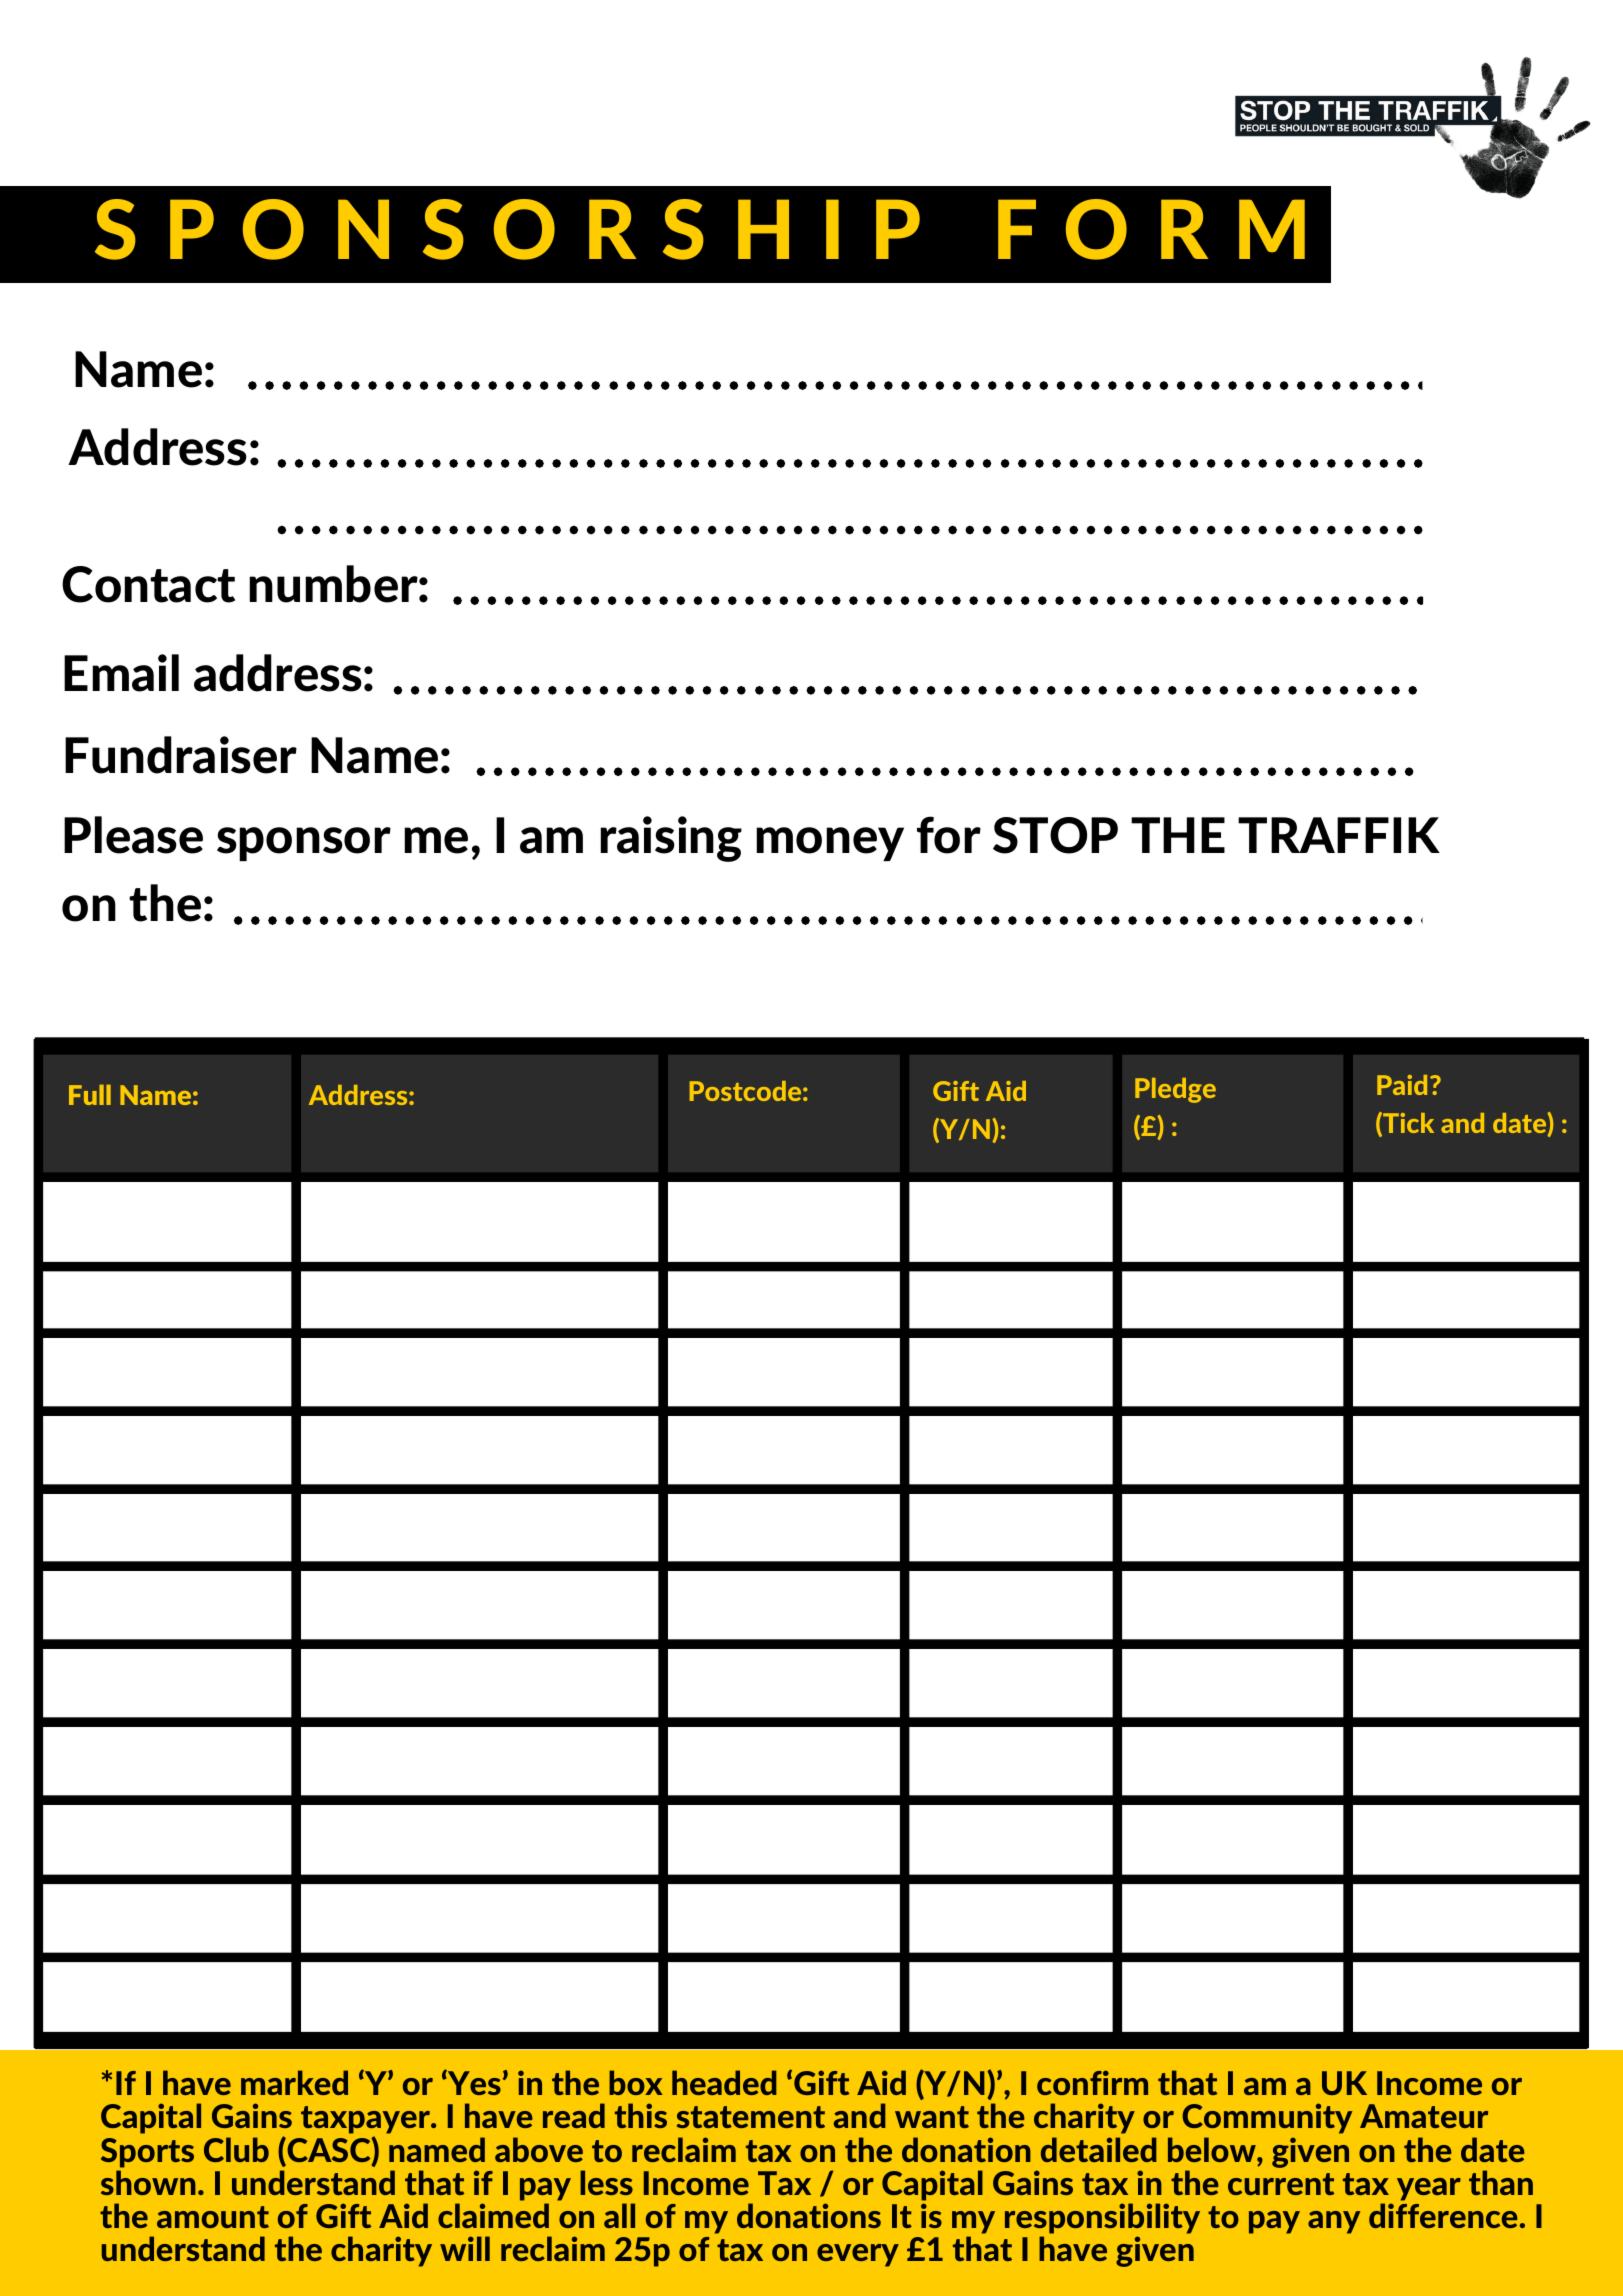  What do you see at coordinates (830, 844) in the screenshot?
I see `money` at bounding box center [830, 844].
